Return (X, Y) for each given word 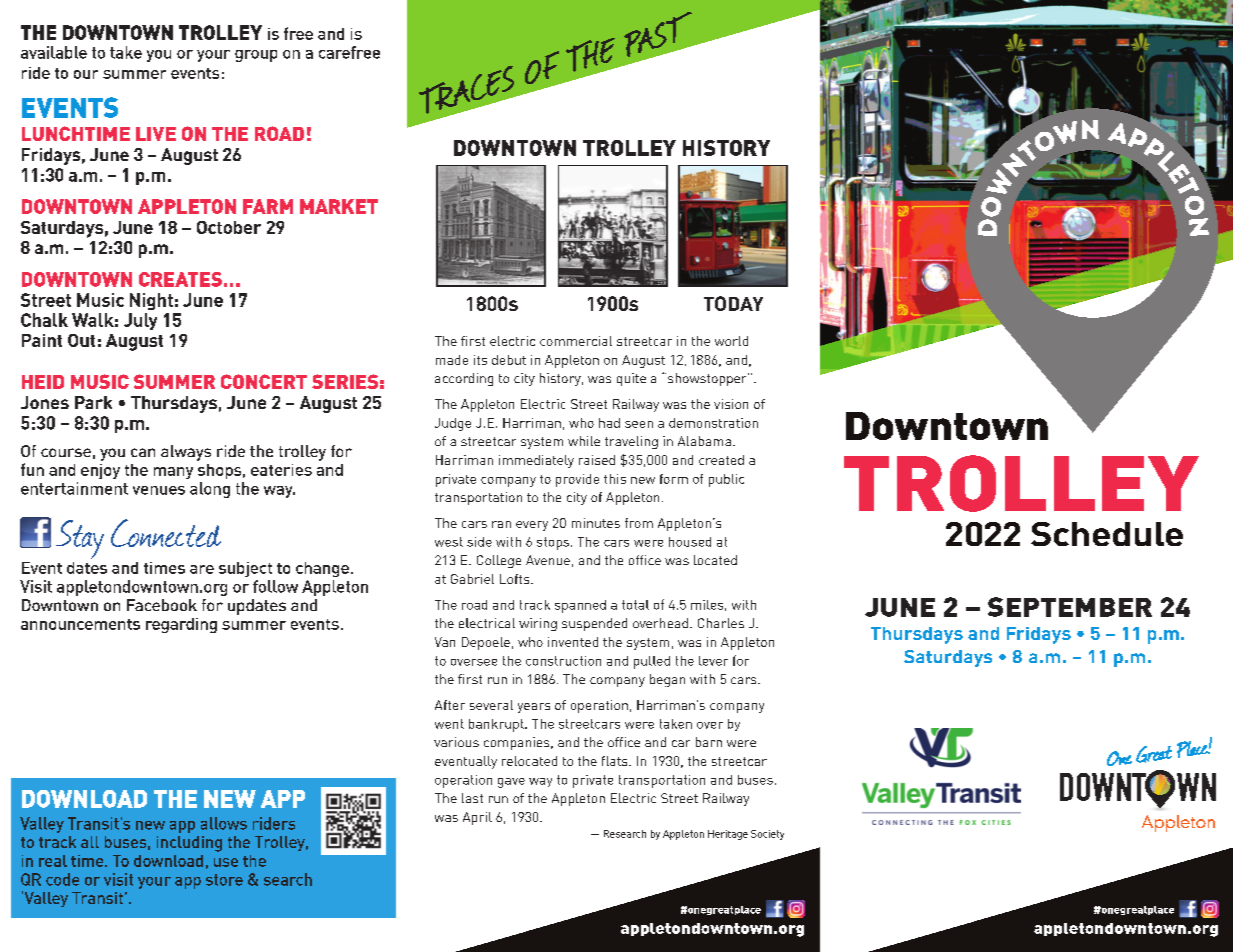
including (189, 844)
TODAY (733, 303)
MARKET (339, 206)
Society (767, 835)
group (256, 56)
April (477, 818)
